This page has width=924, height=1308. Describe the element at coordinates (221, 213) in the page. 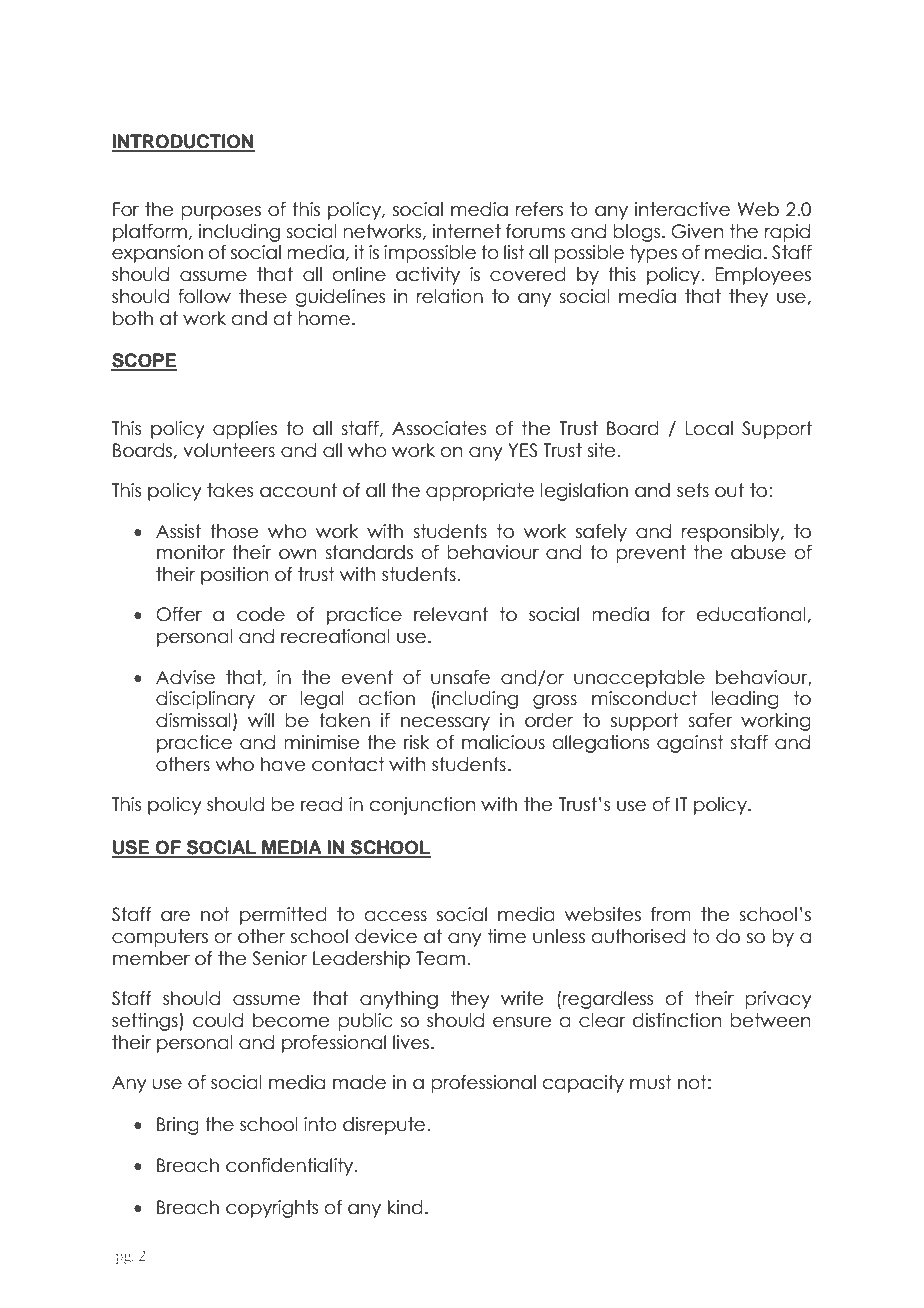

I see `purposes` at that location.
